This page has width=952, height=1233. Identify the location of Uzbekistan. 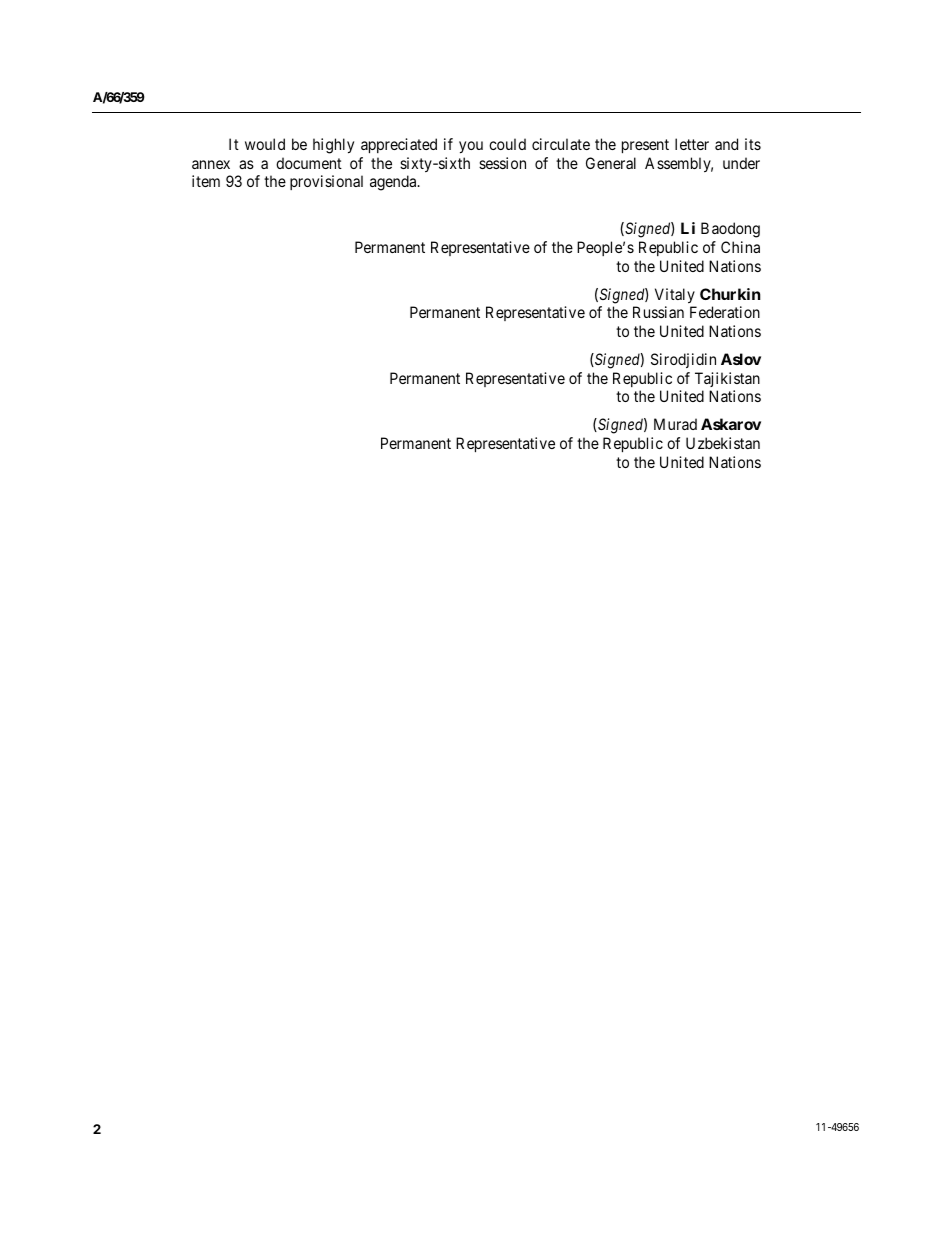
(723, 443).
